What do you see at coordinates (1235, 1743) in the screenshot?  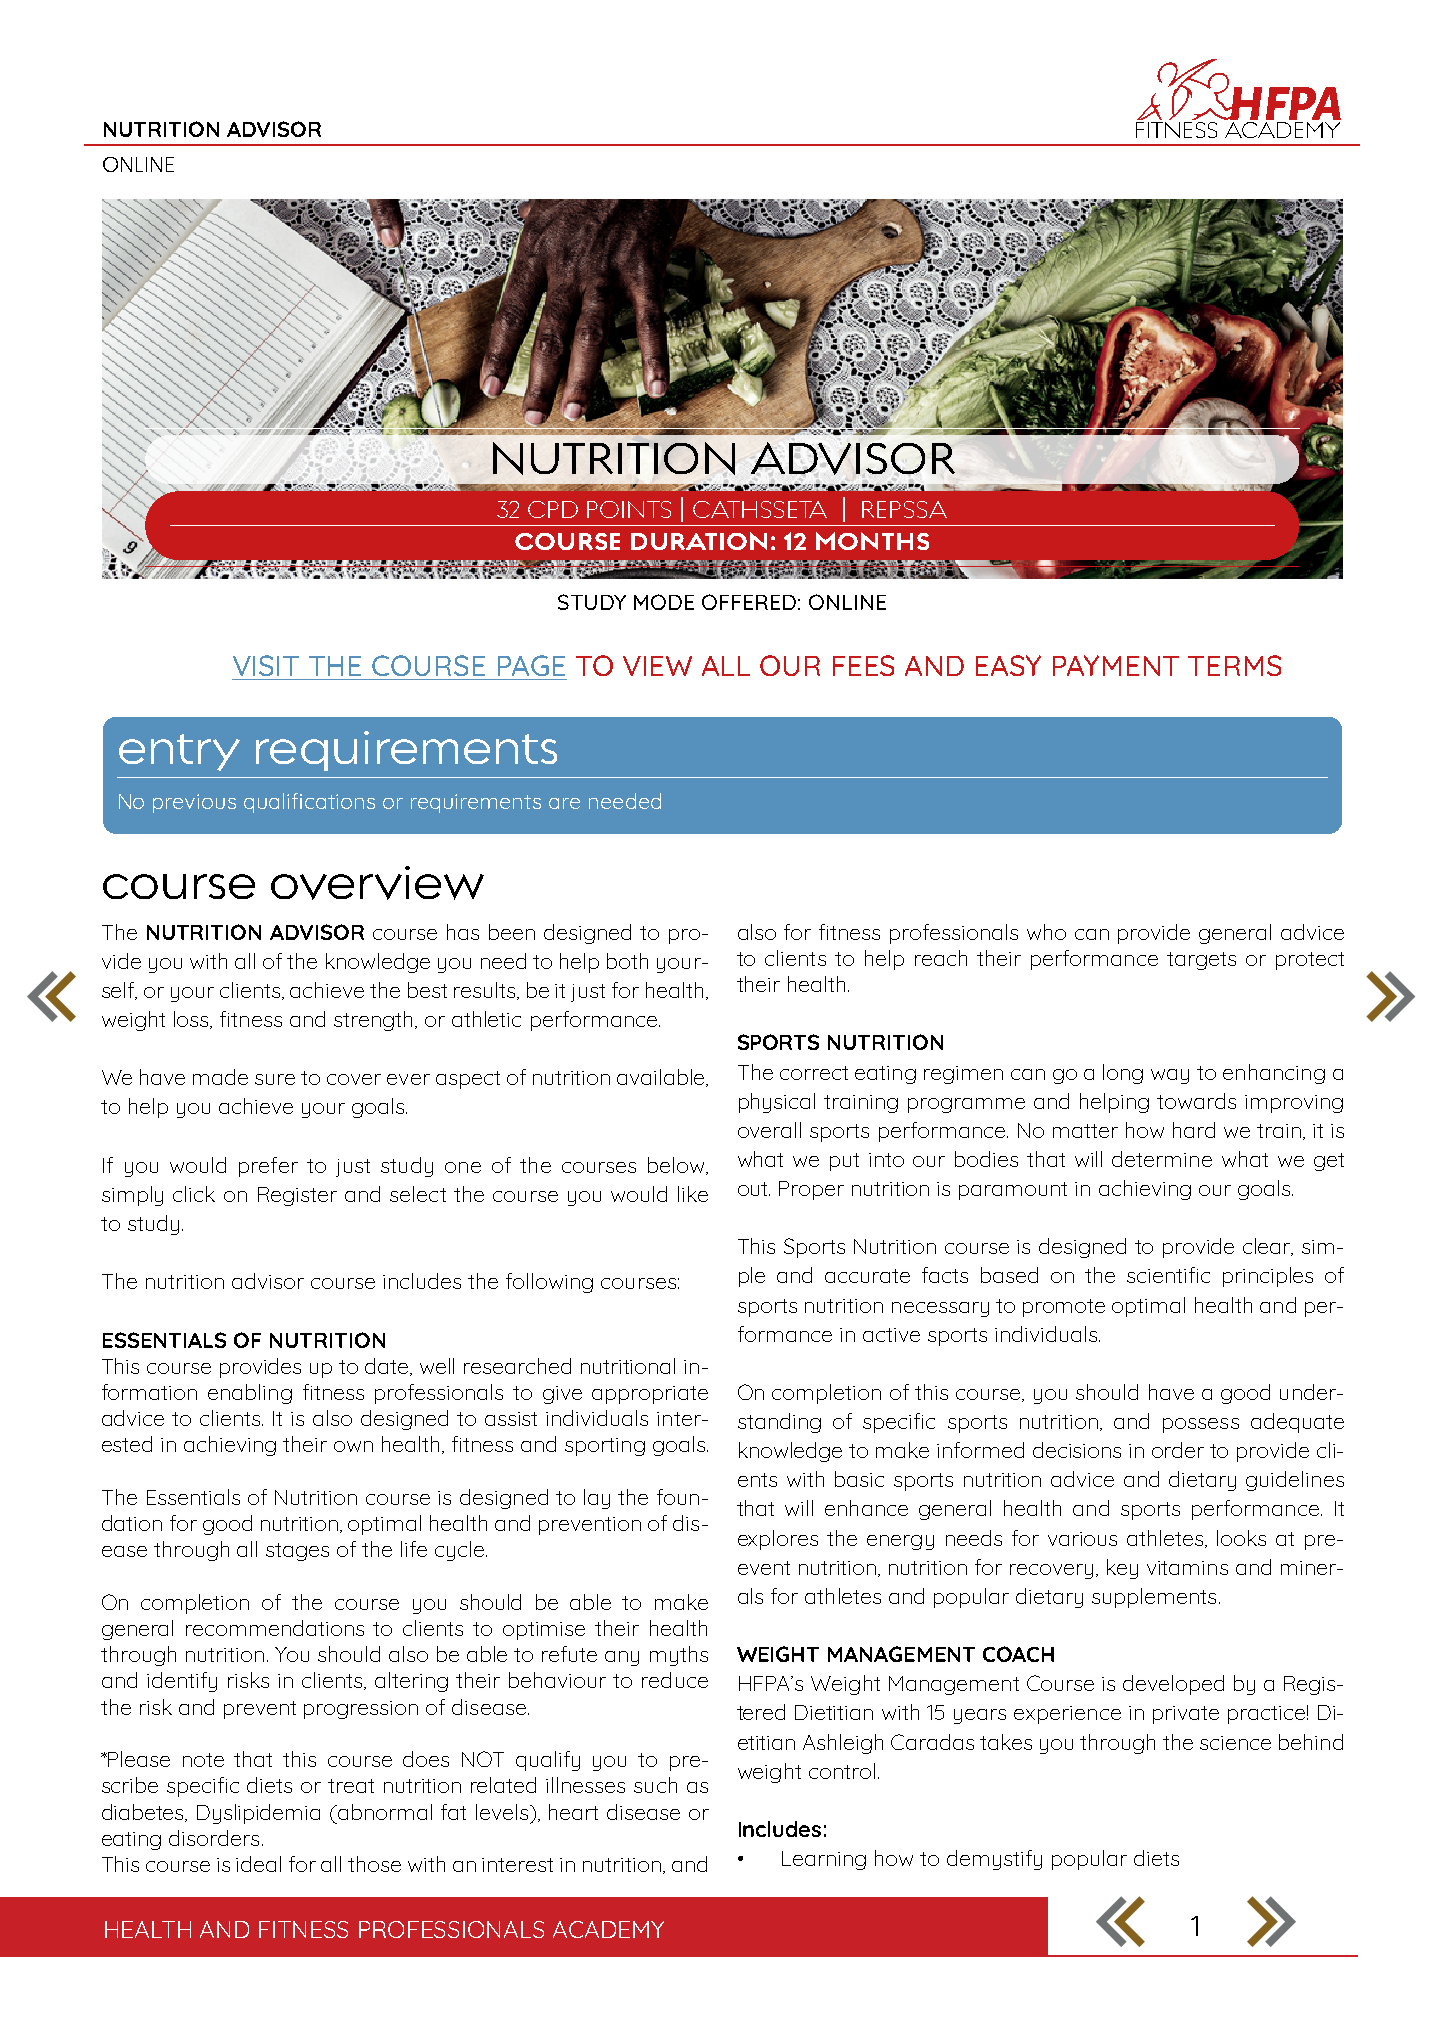 I see `science` at bounding box center [1235, 1743].
